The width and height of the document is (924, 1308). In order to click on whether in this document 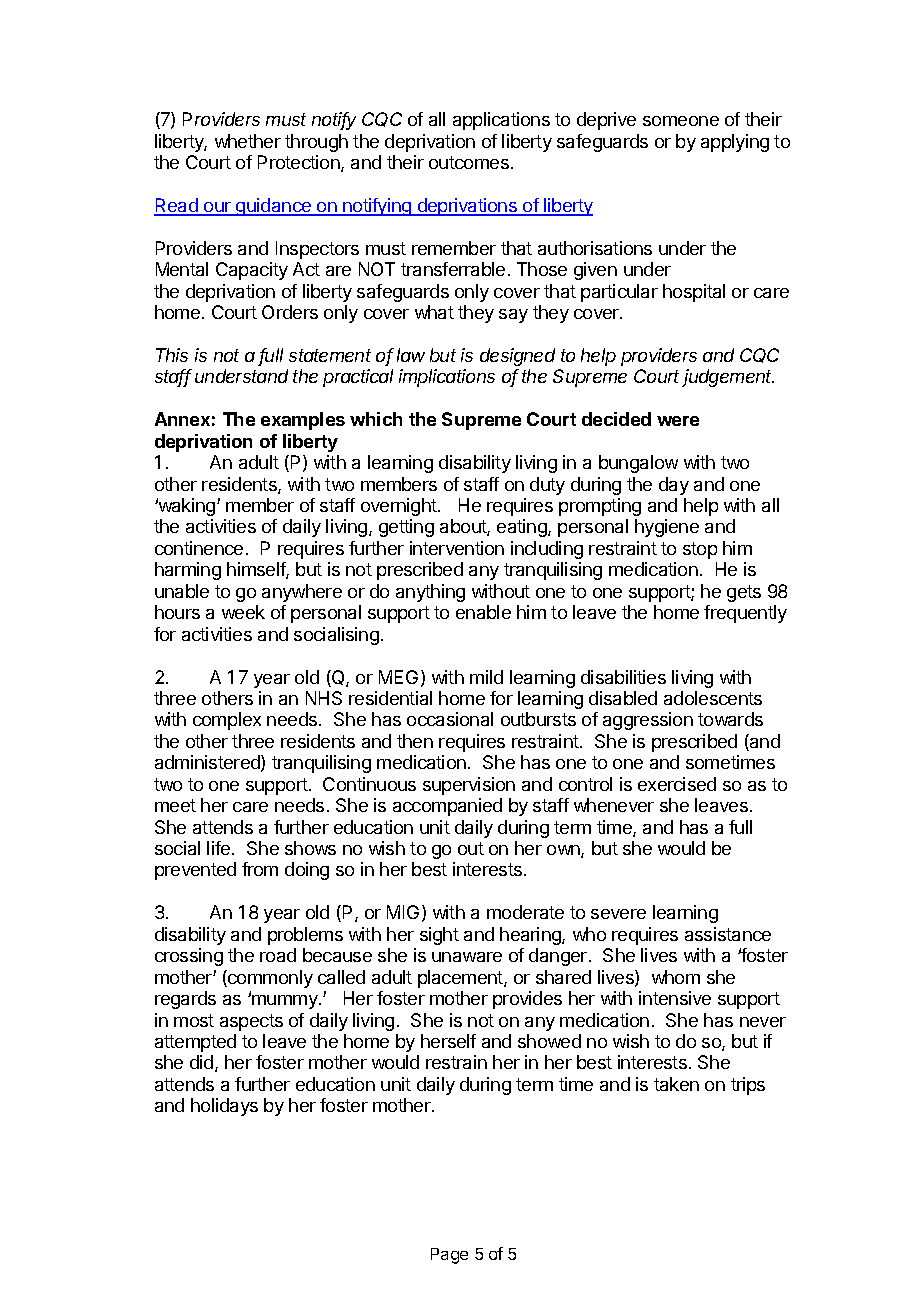, I will do `click(248, 141)`.
